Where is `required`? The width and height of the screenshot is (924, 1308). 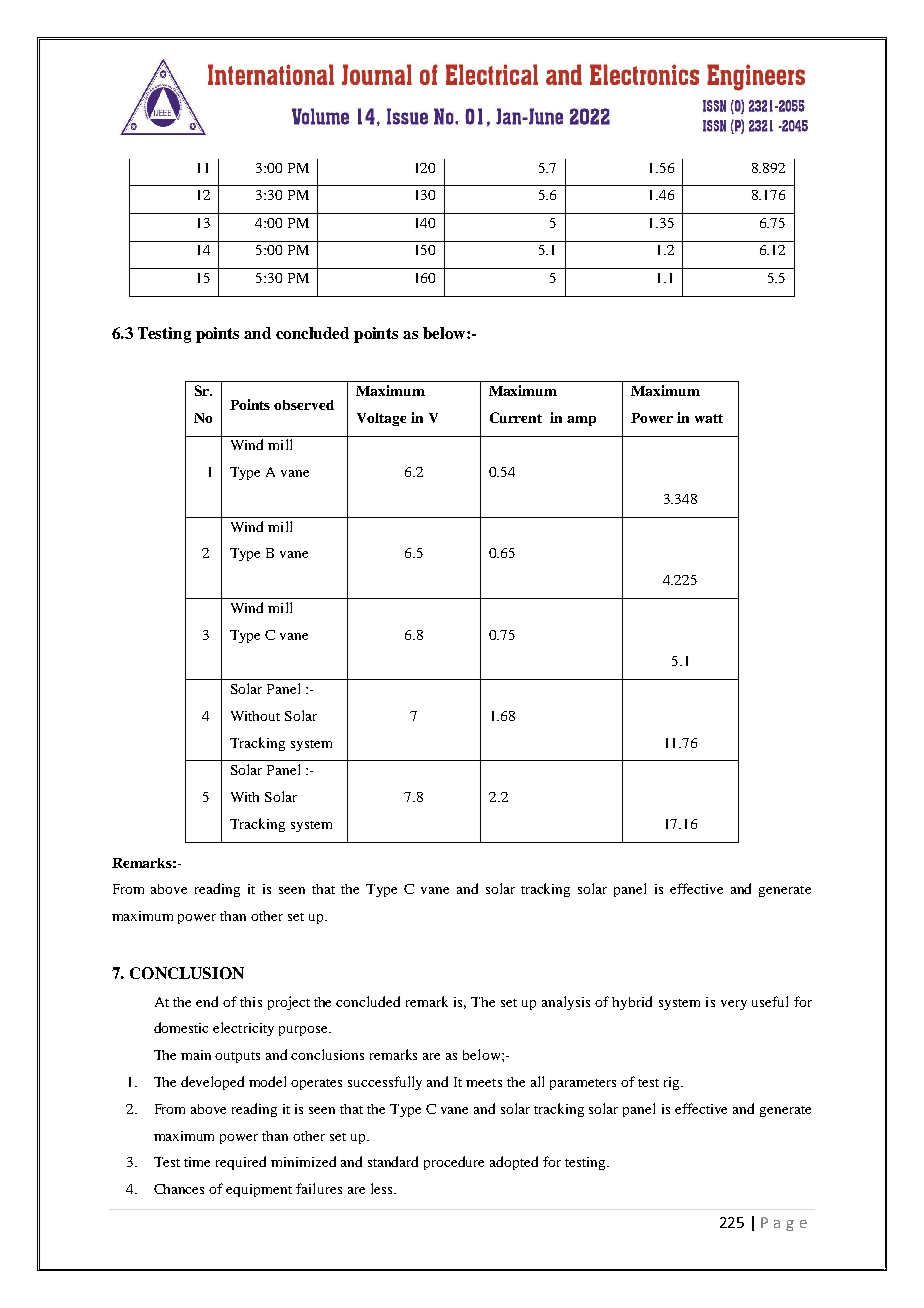
required is located at coordinates (241, 1163).
